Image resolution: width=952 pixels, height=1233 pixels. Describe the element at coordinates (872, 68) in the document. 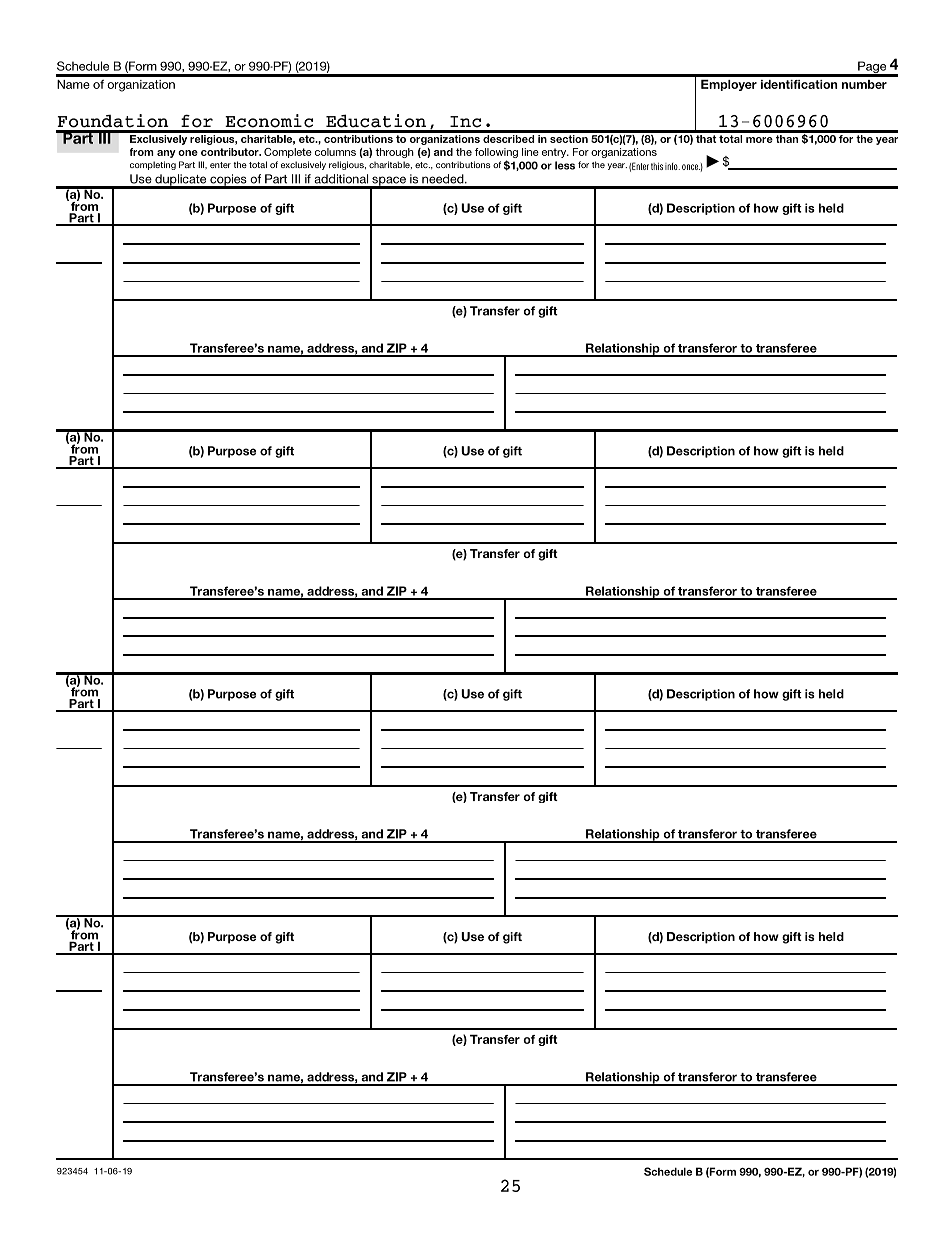

I see `Page` at that location.
